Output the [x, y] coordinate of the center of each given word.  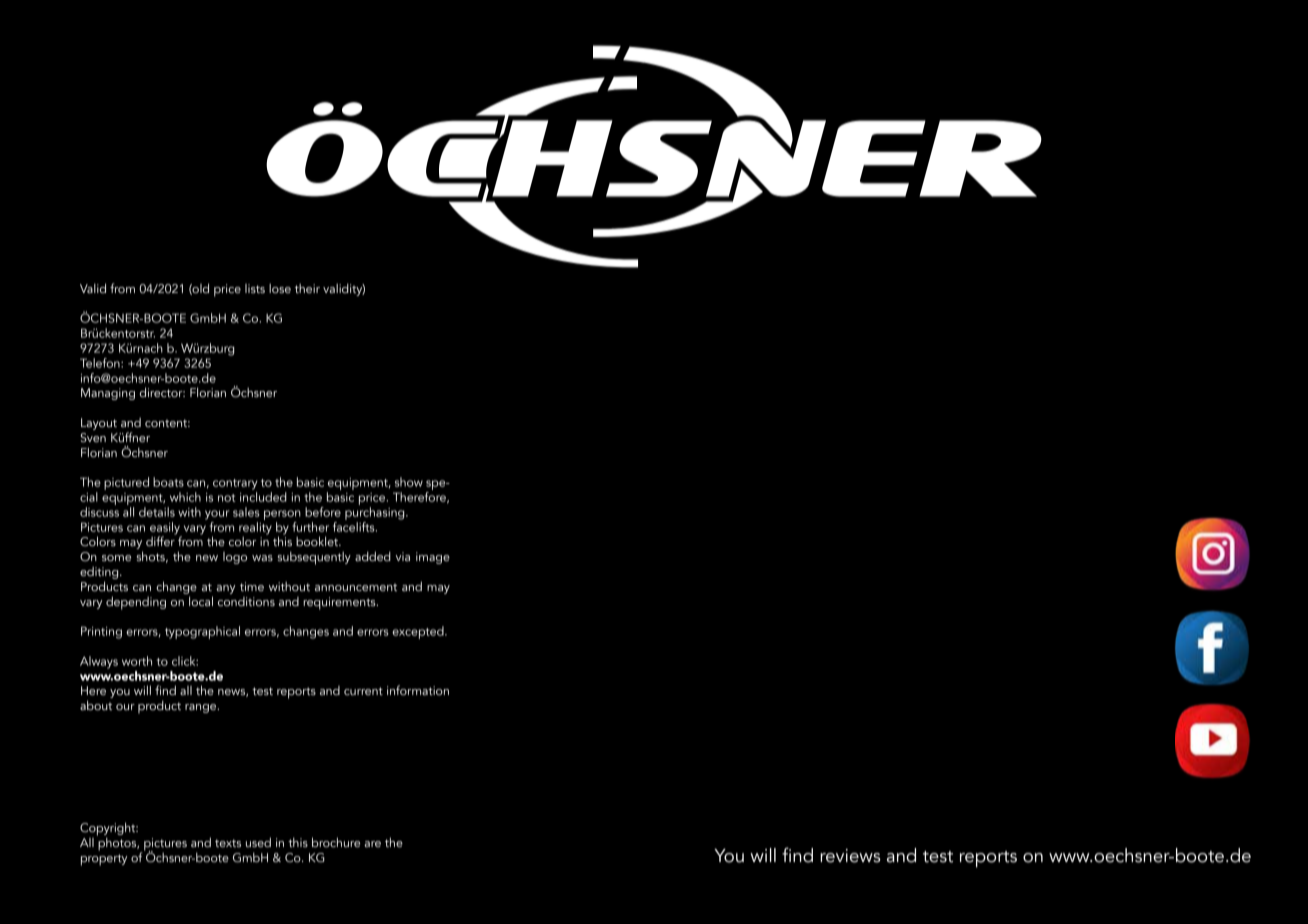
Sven [93, 437]
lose [280, 288]
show [409, 482]
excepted [419, 632]
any [225, 589]
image [433, 558]
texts [228, 843]
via [403, 556]
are [372, 844]
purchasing [376, 513]
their [307, 288]
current [363, 691]
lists [255, 288]
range [202, 708]
